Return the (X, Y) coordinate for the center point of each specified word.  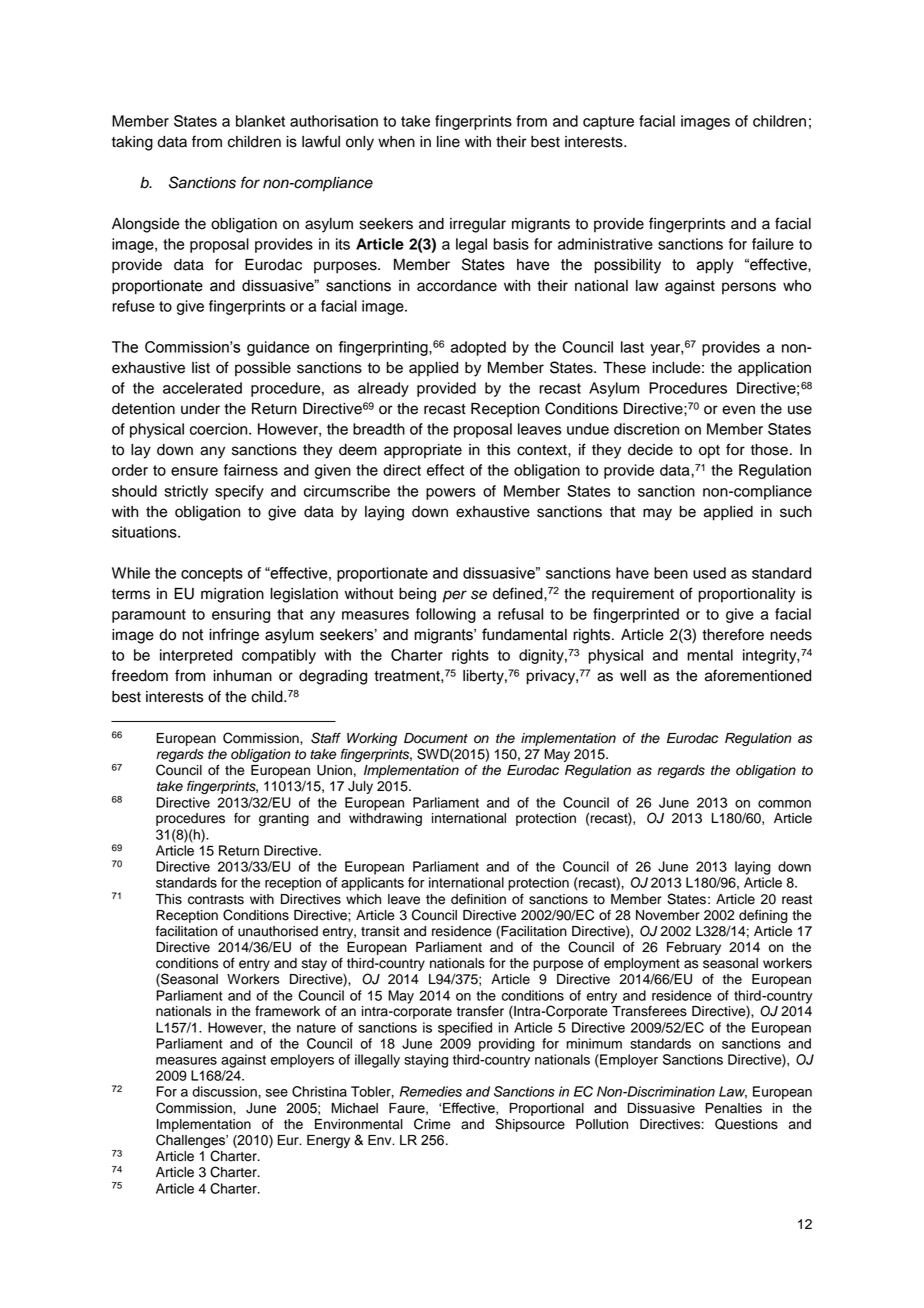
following (446, 615)
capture (608, 123)
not (192, 635)
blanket (260, 121)
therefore (733, 634)
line (448, 142)
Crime (432, 1124)
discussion (224, 1091)
